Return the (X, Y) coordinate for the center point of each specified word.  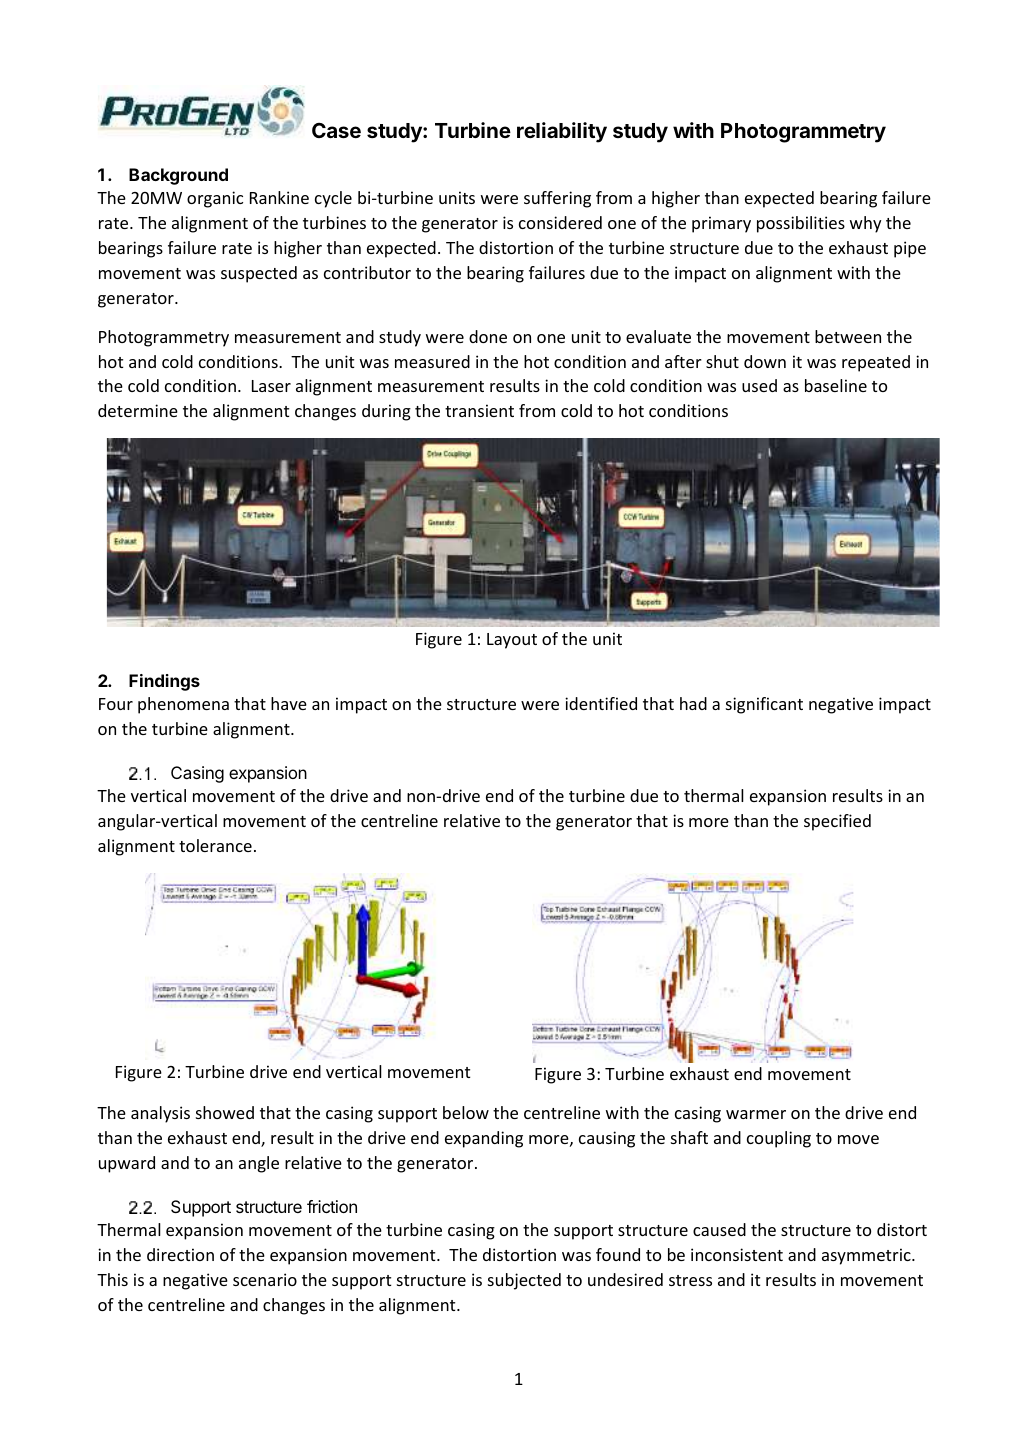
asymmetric (867, 1256)
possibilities (801, 224)
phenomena (183, 705)
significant (764, 705)
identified (601, 703)
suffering (557, 199)
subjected (524, 1281)
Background (178, 176)
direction (180, 1254)
